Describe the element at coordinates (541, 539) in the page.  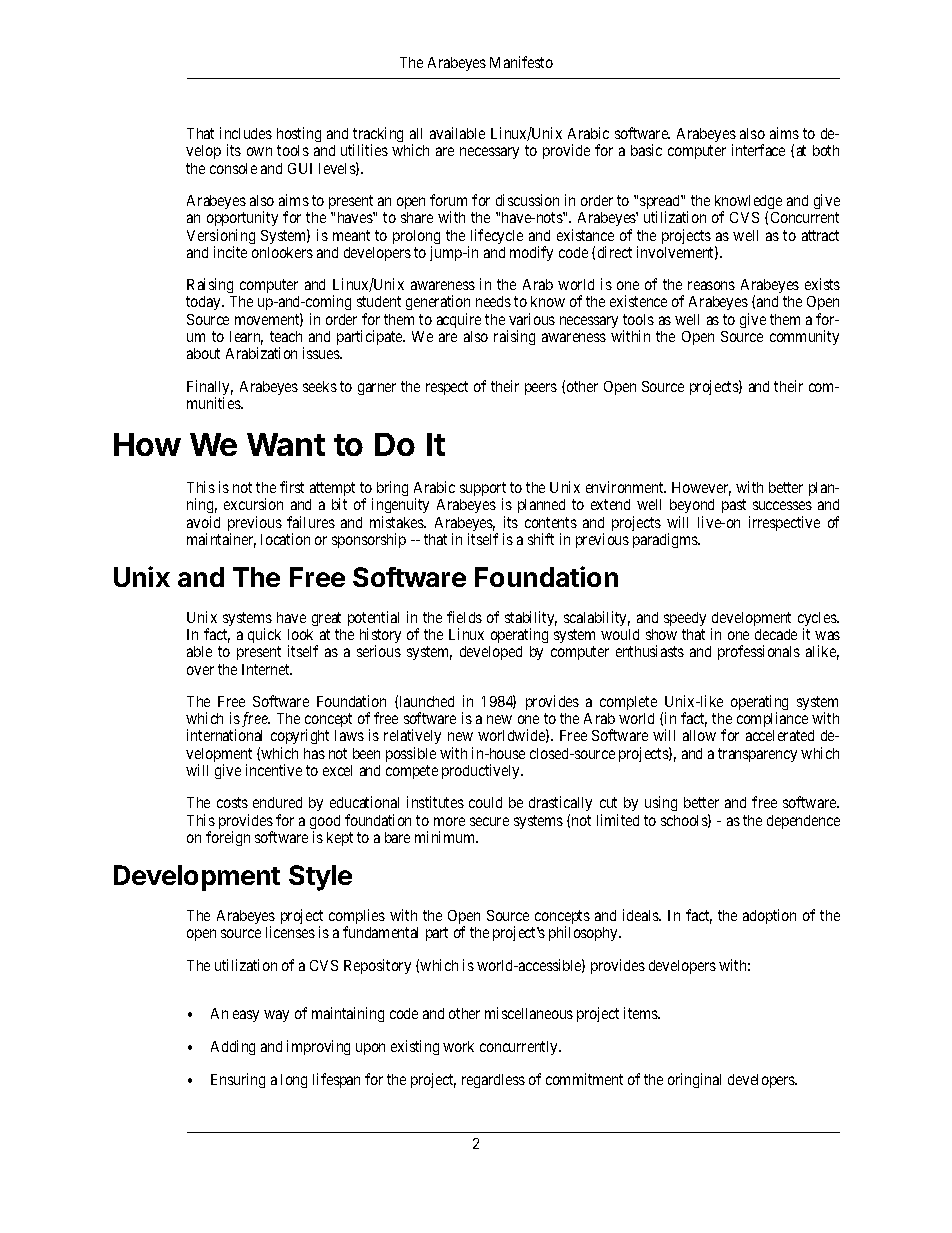
I see `shift` at that location.
